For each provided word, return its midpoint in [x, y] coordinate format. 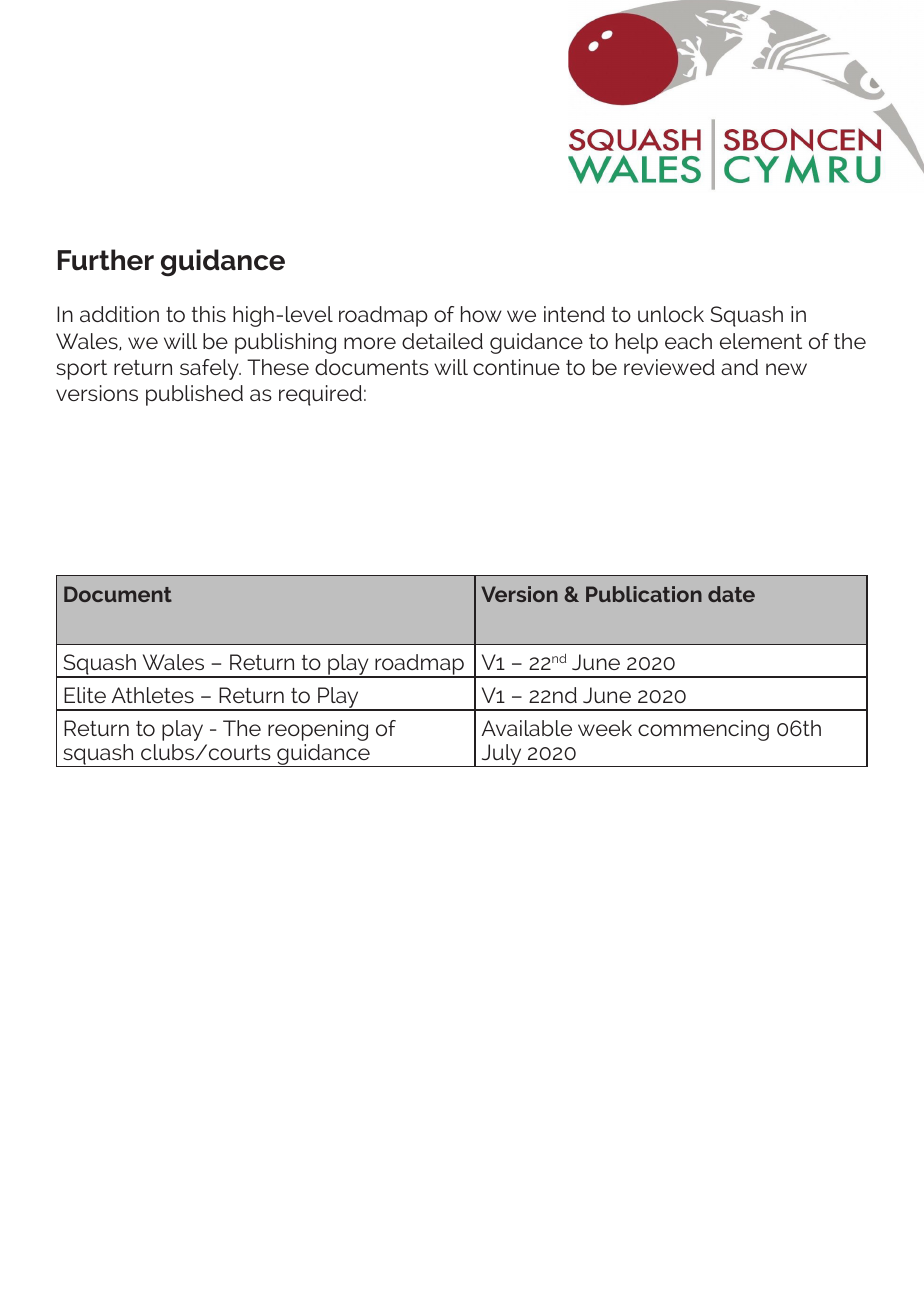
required [320, 395]
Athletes [153, 695]
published [194, 395]
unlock [671, 314]
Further [106, 260]
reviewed [669, 367]
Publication [644, 594]
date [731, 594]
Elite [85, 695]
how [481, 314]
